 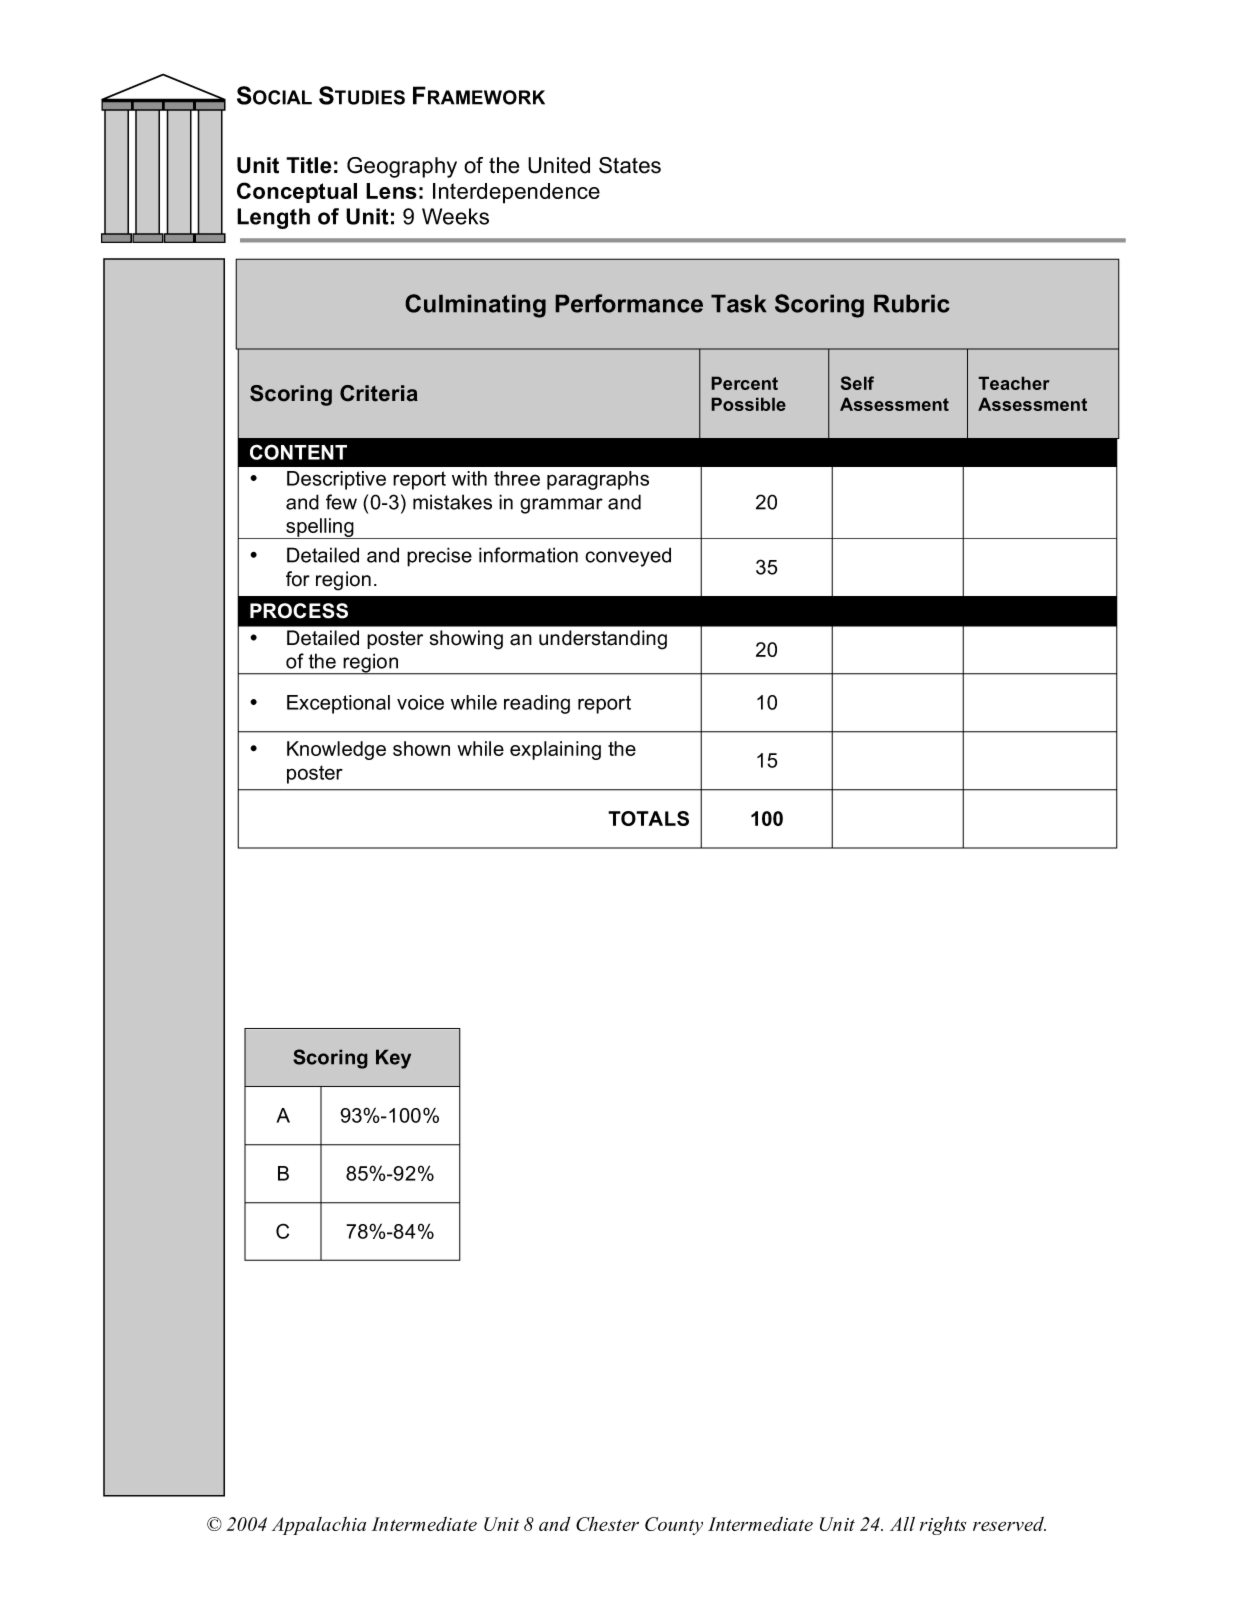 I want to click on Key, so click(x=393, y=1059).
